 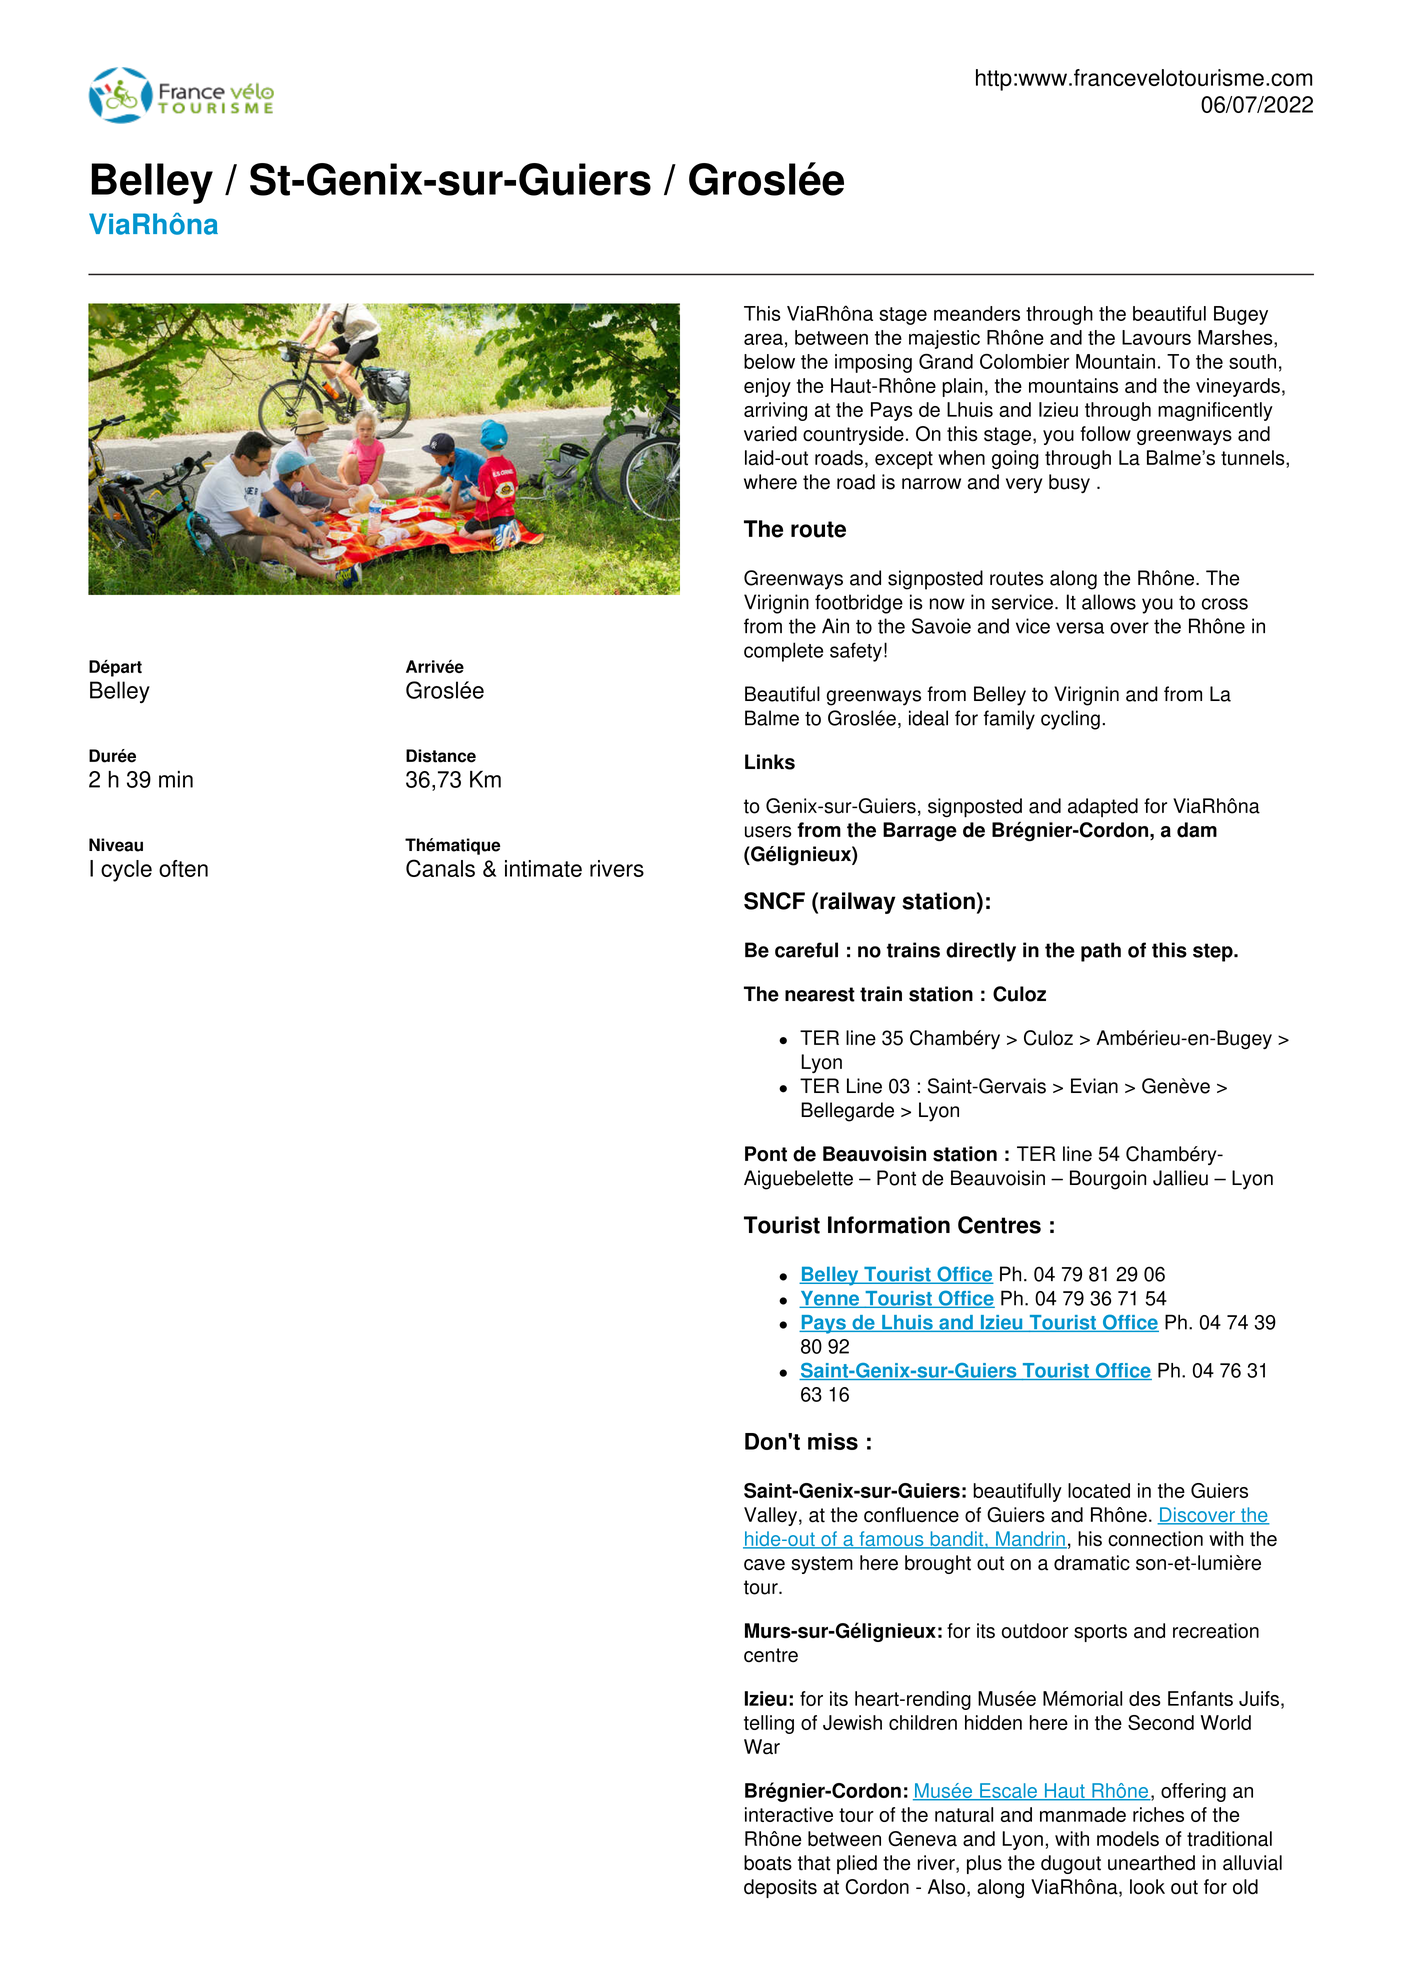 I want to click on below, so click(x=769, y=361).
